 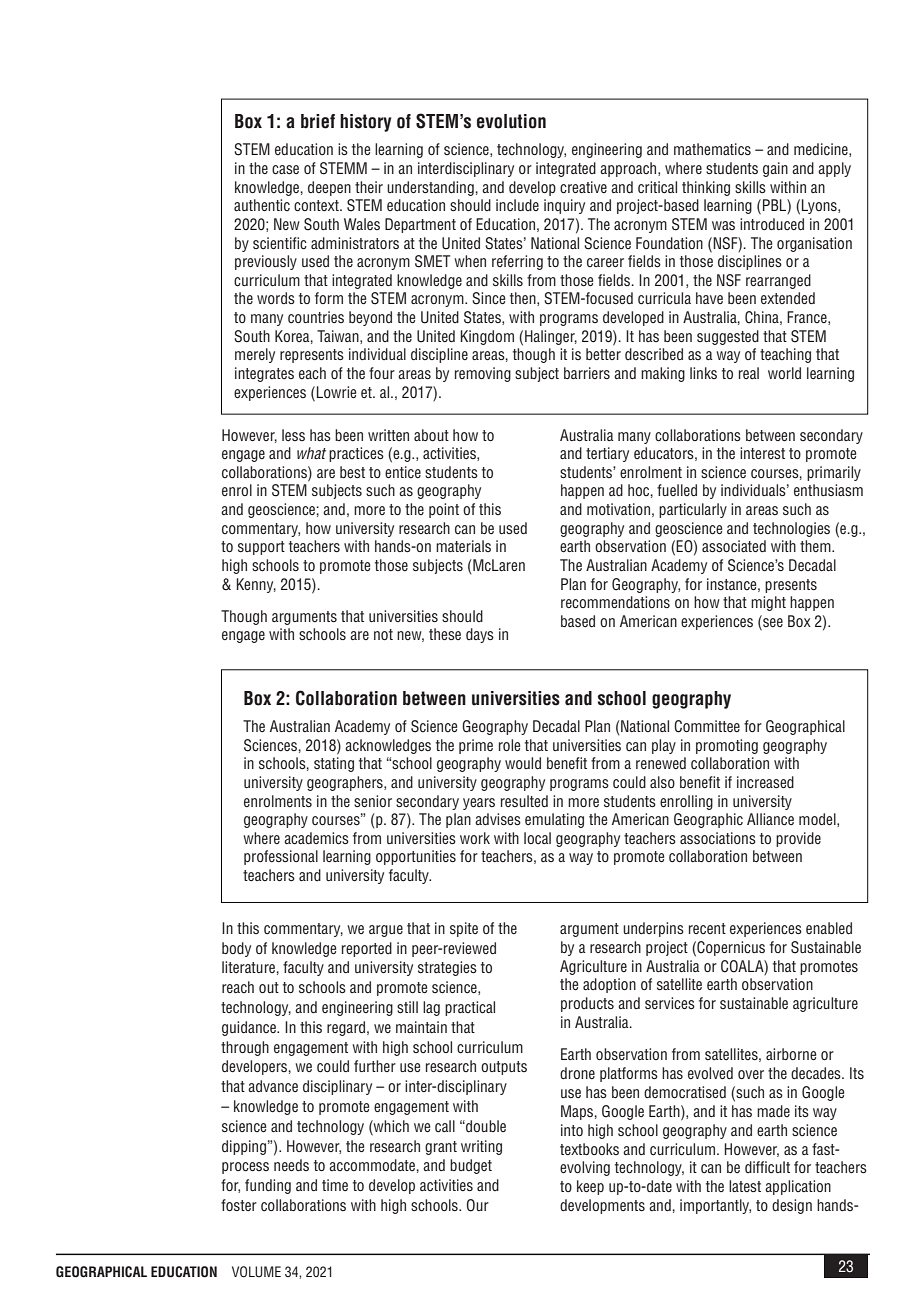 I want to click on less, so click(x=293, y=435).
